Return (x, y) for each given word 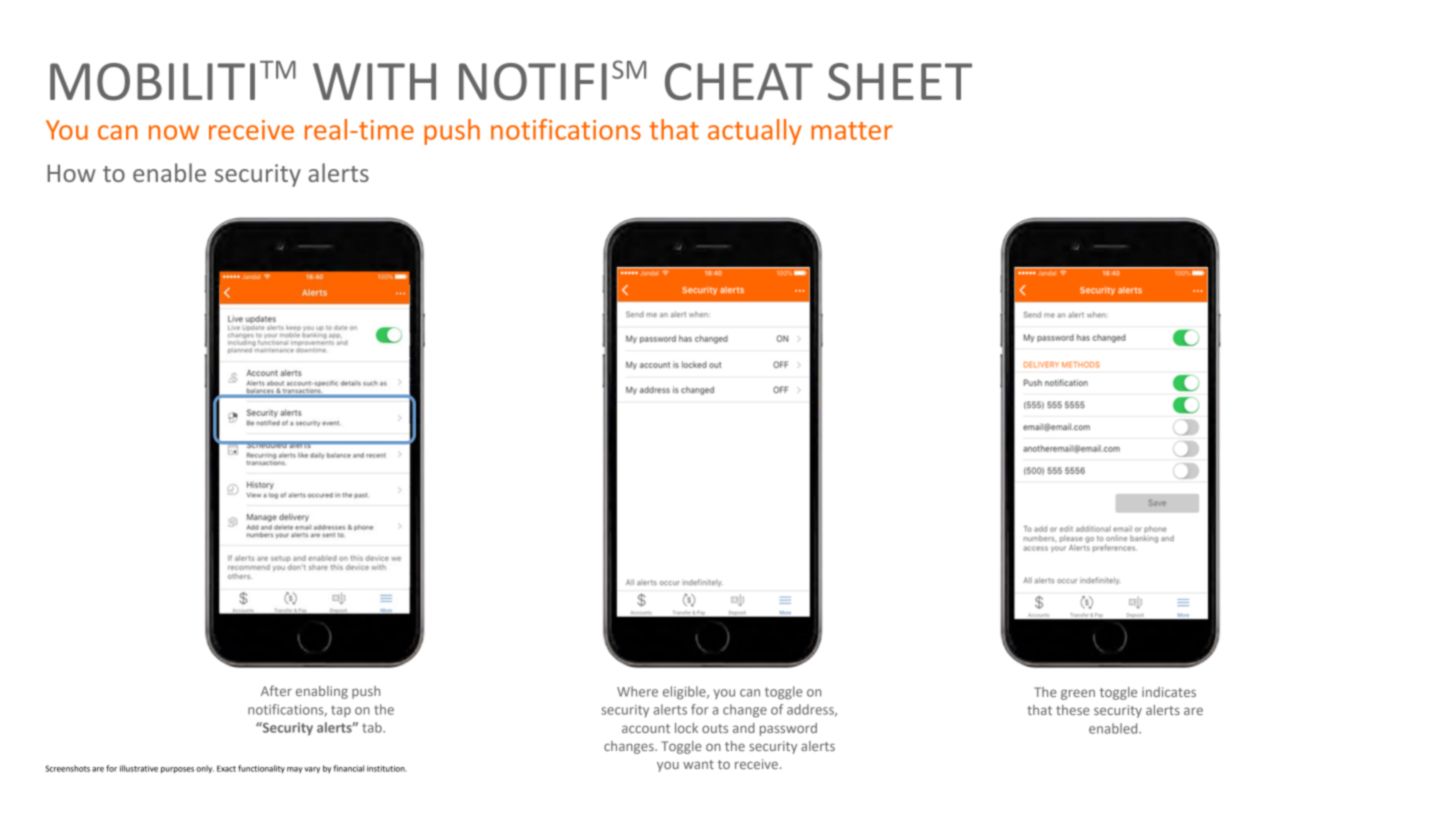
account (646, 728)
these (1073, 710)
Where (637, 691)
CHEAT (739, 81)
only (205, 769)
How (71, 173)
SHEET (900, 82)
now (174, 132)
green (1078, 694)
